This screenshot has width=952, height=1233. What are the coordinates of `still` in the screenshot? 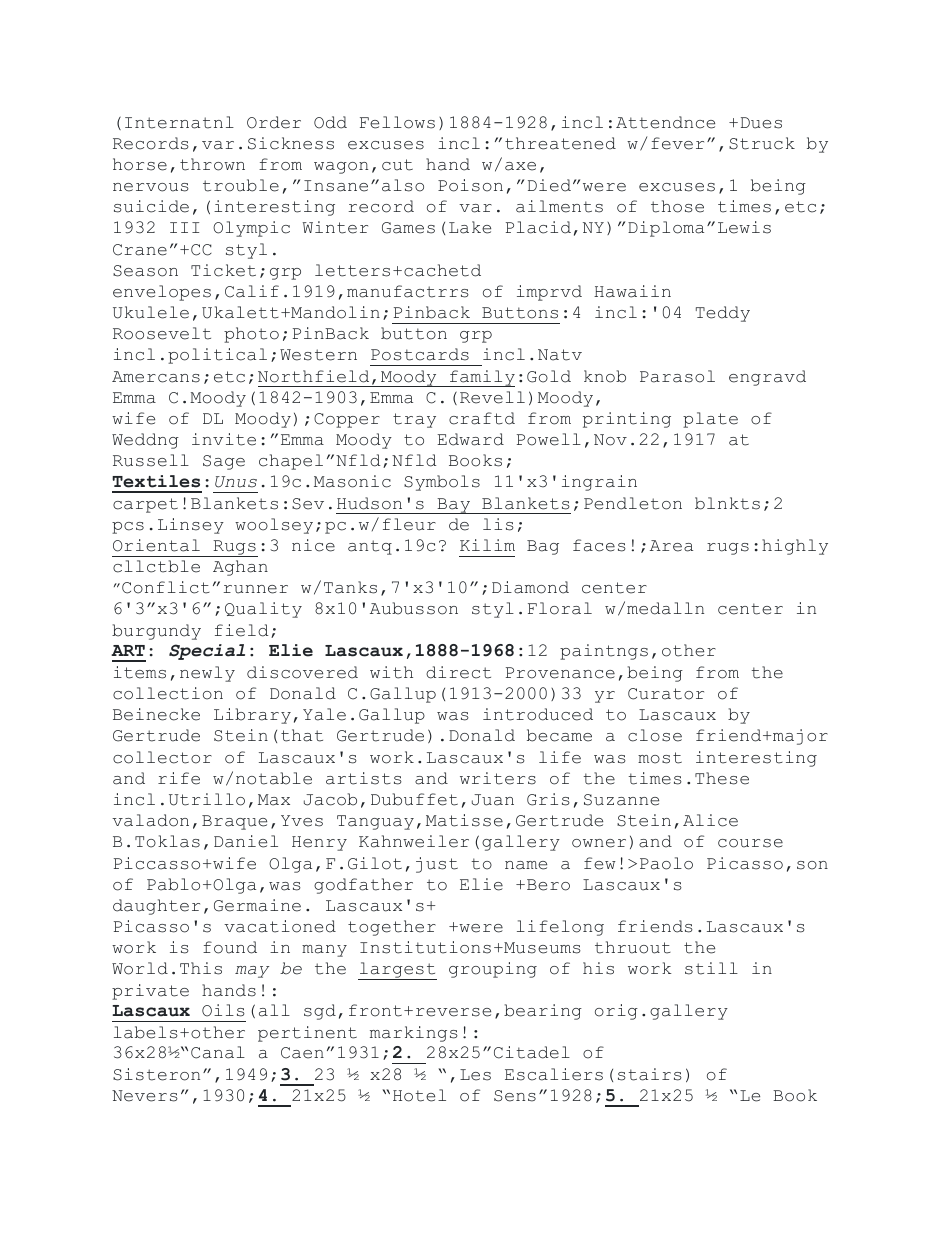 It's located at (711, 968).
